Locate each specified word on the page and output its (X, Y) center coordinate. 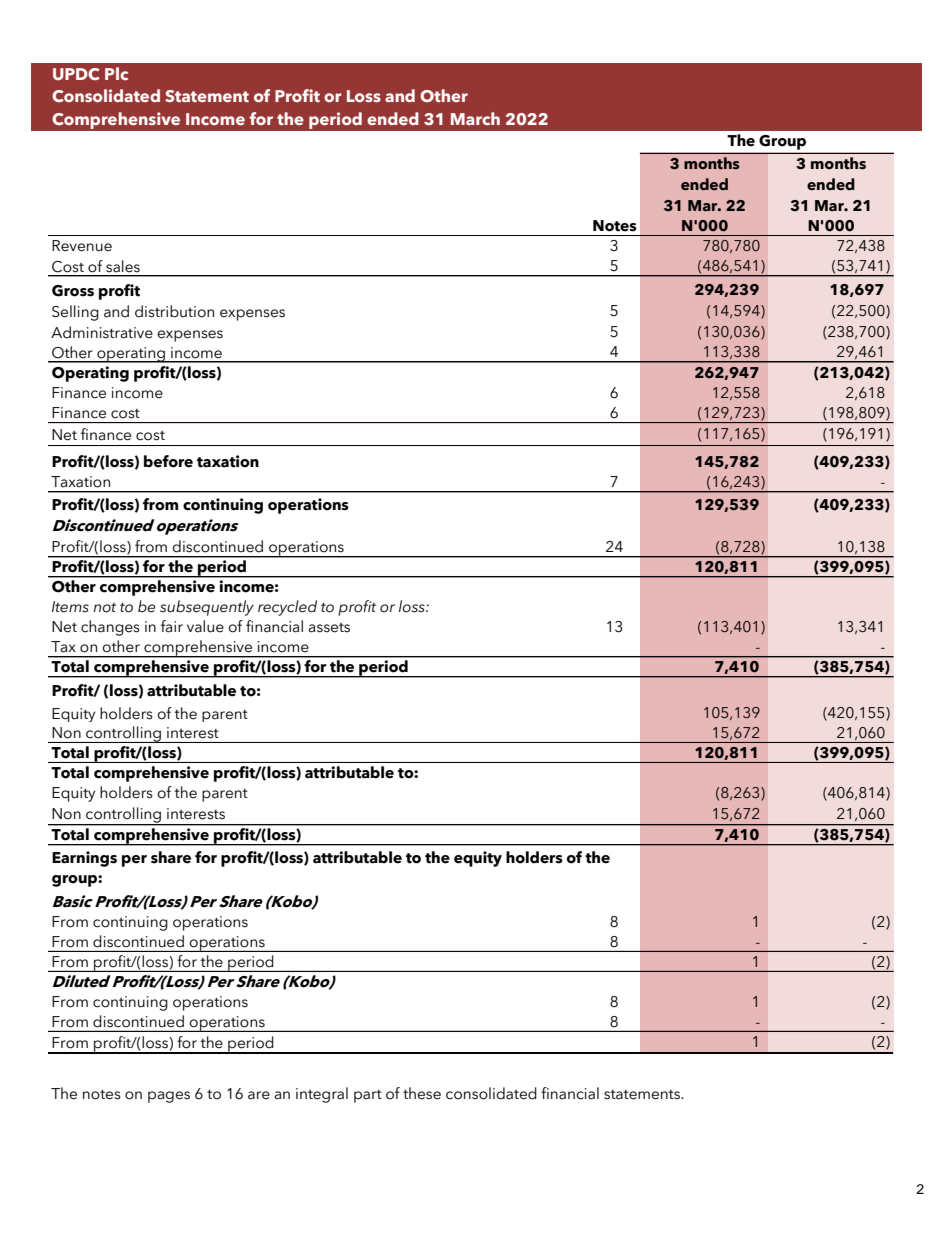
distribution (174, 311)
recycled (287, 608)
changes (110, 628)
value (205, 626)
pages (169, 1097)
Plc (116, 73)
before (168, 461)
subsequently (207, 608)
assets (329, 628)
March (475, 118)
